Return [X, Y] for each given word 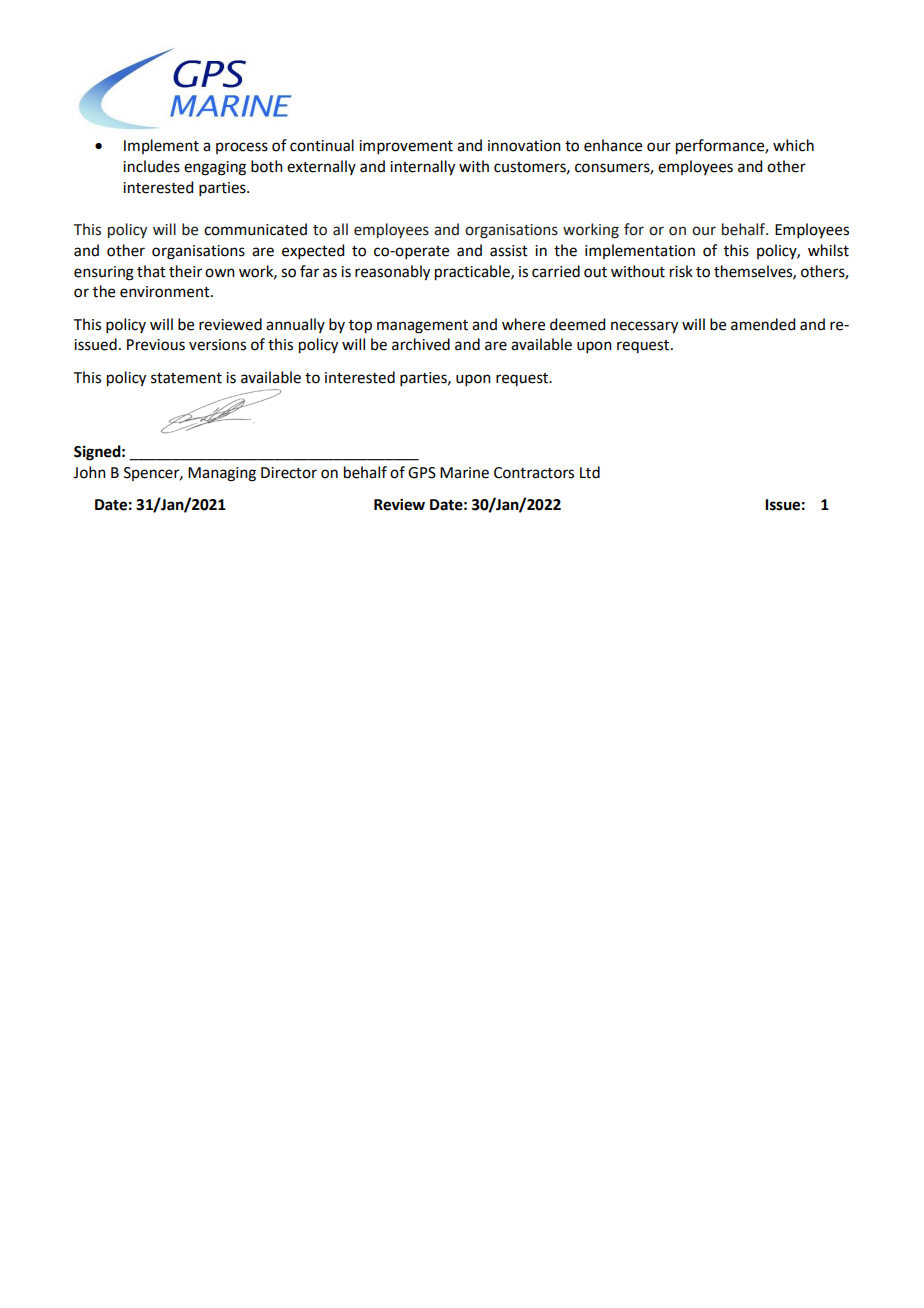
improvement [406, 147]
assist [509, 251]
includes [151, 166]
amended [763, 324]
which [793, 145]
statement [186, 378]
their [185, 271]
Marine [464, 473]
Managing [222, 474]
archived [421, 344]
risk [681, 271]
